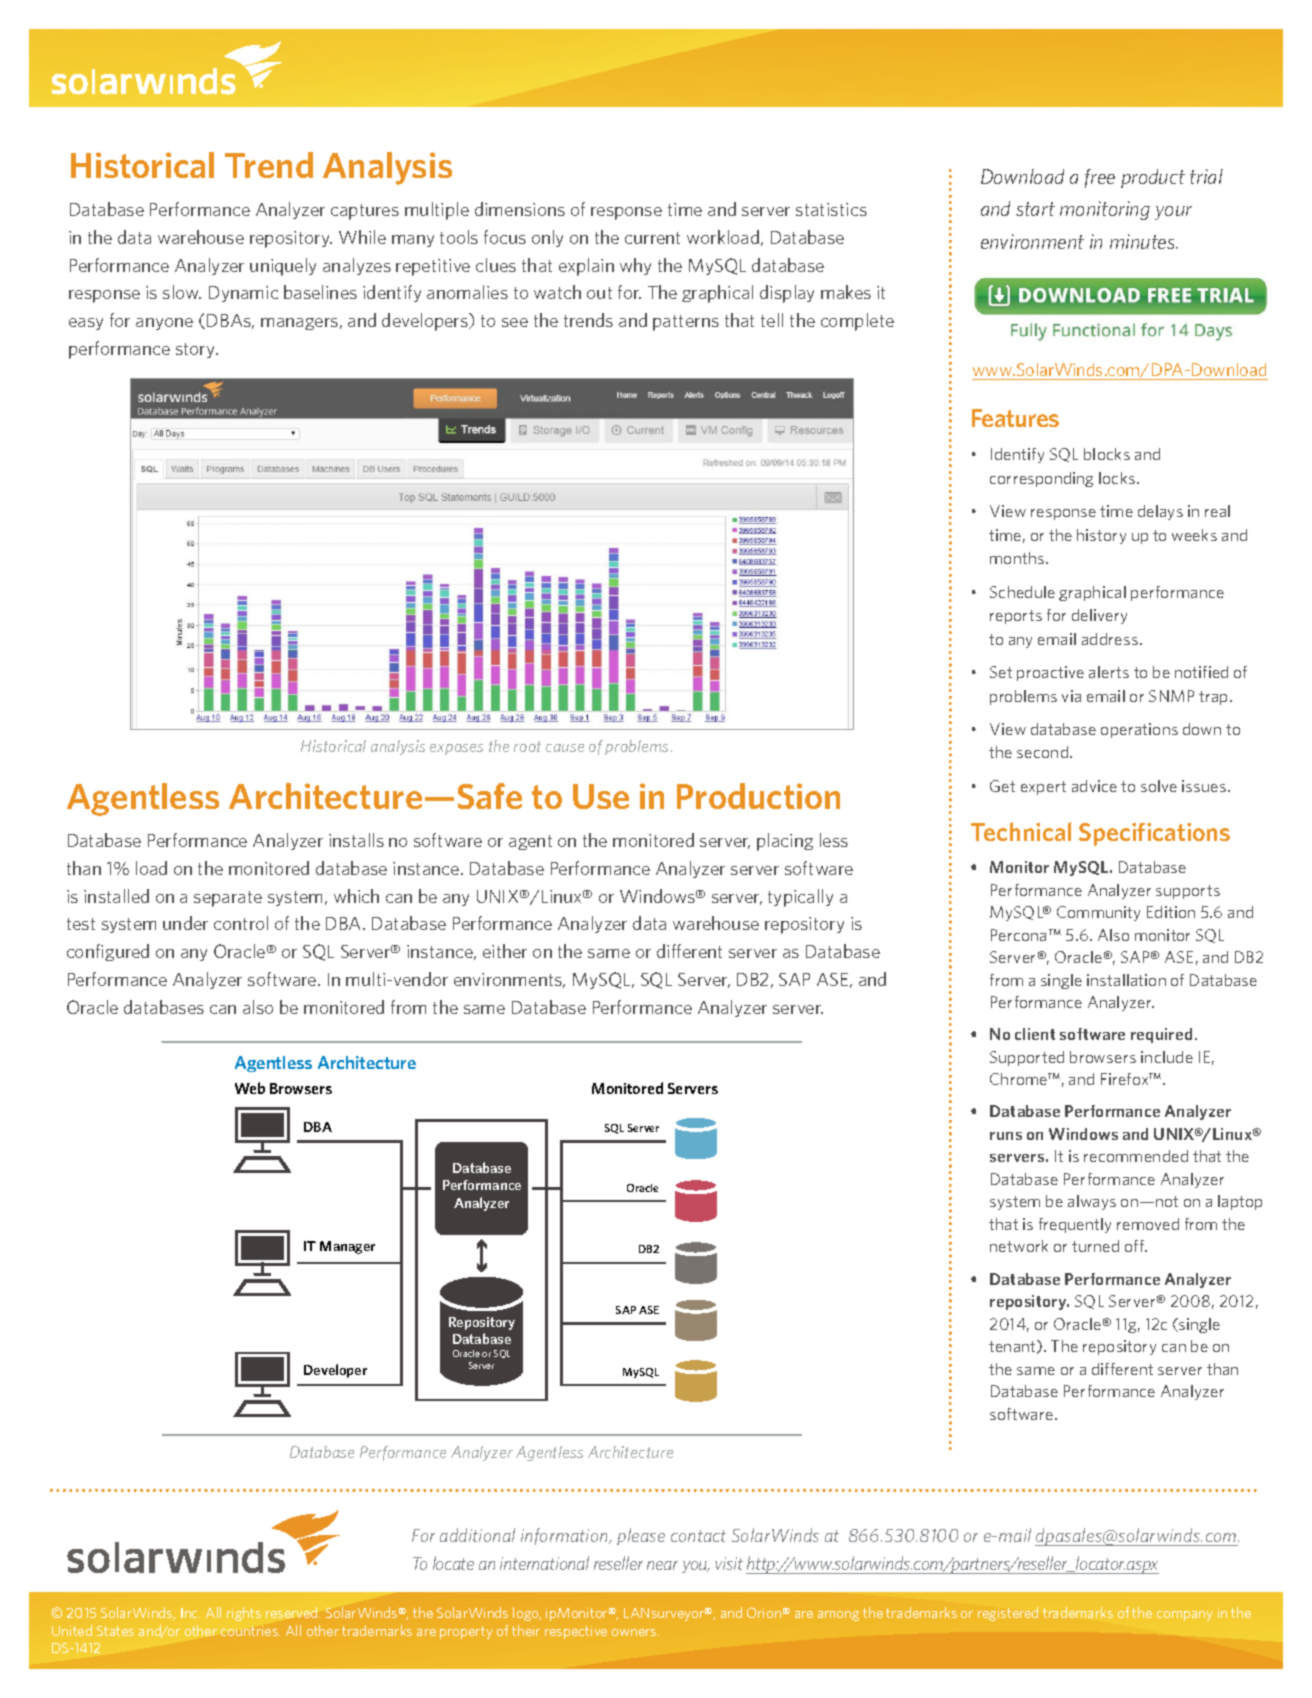  What do you see at coordinates (1095, 1246) in the image?
I see `turned` at bounding box center [1095, 1246].
